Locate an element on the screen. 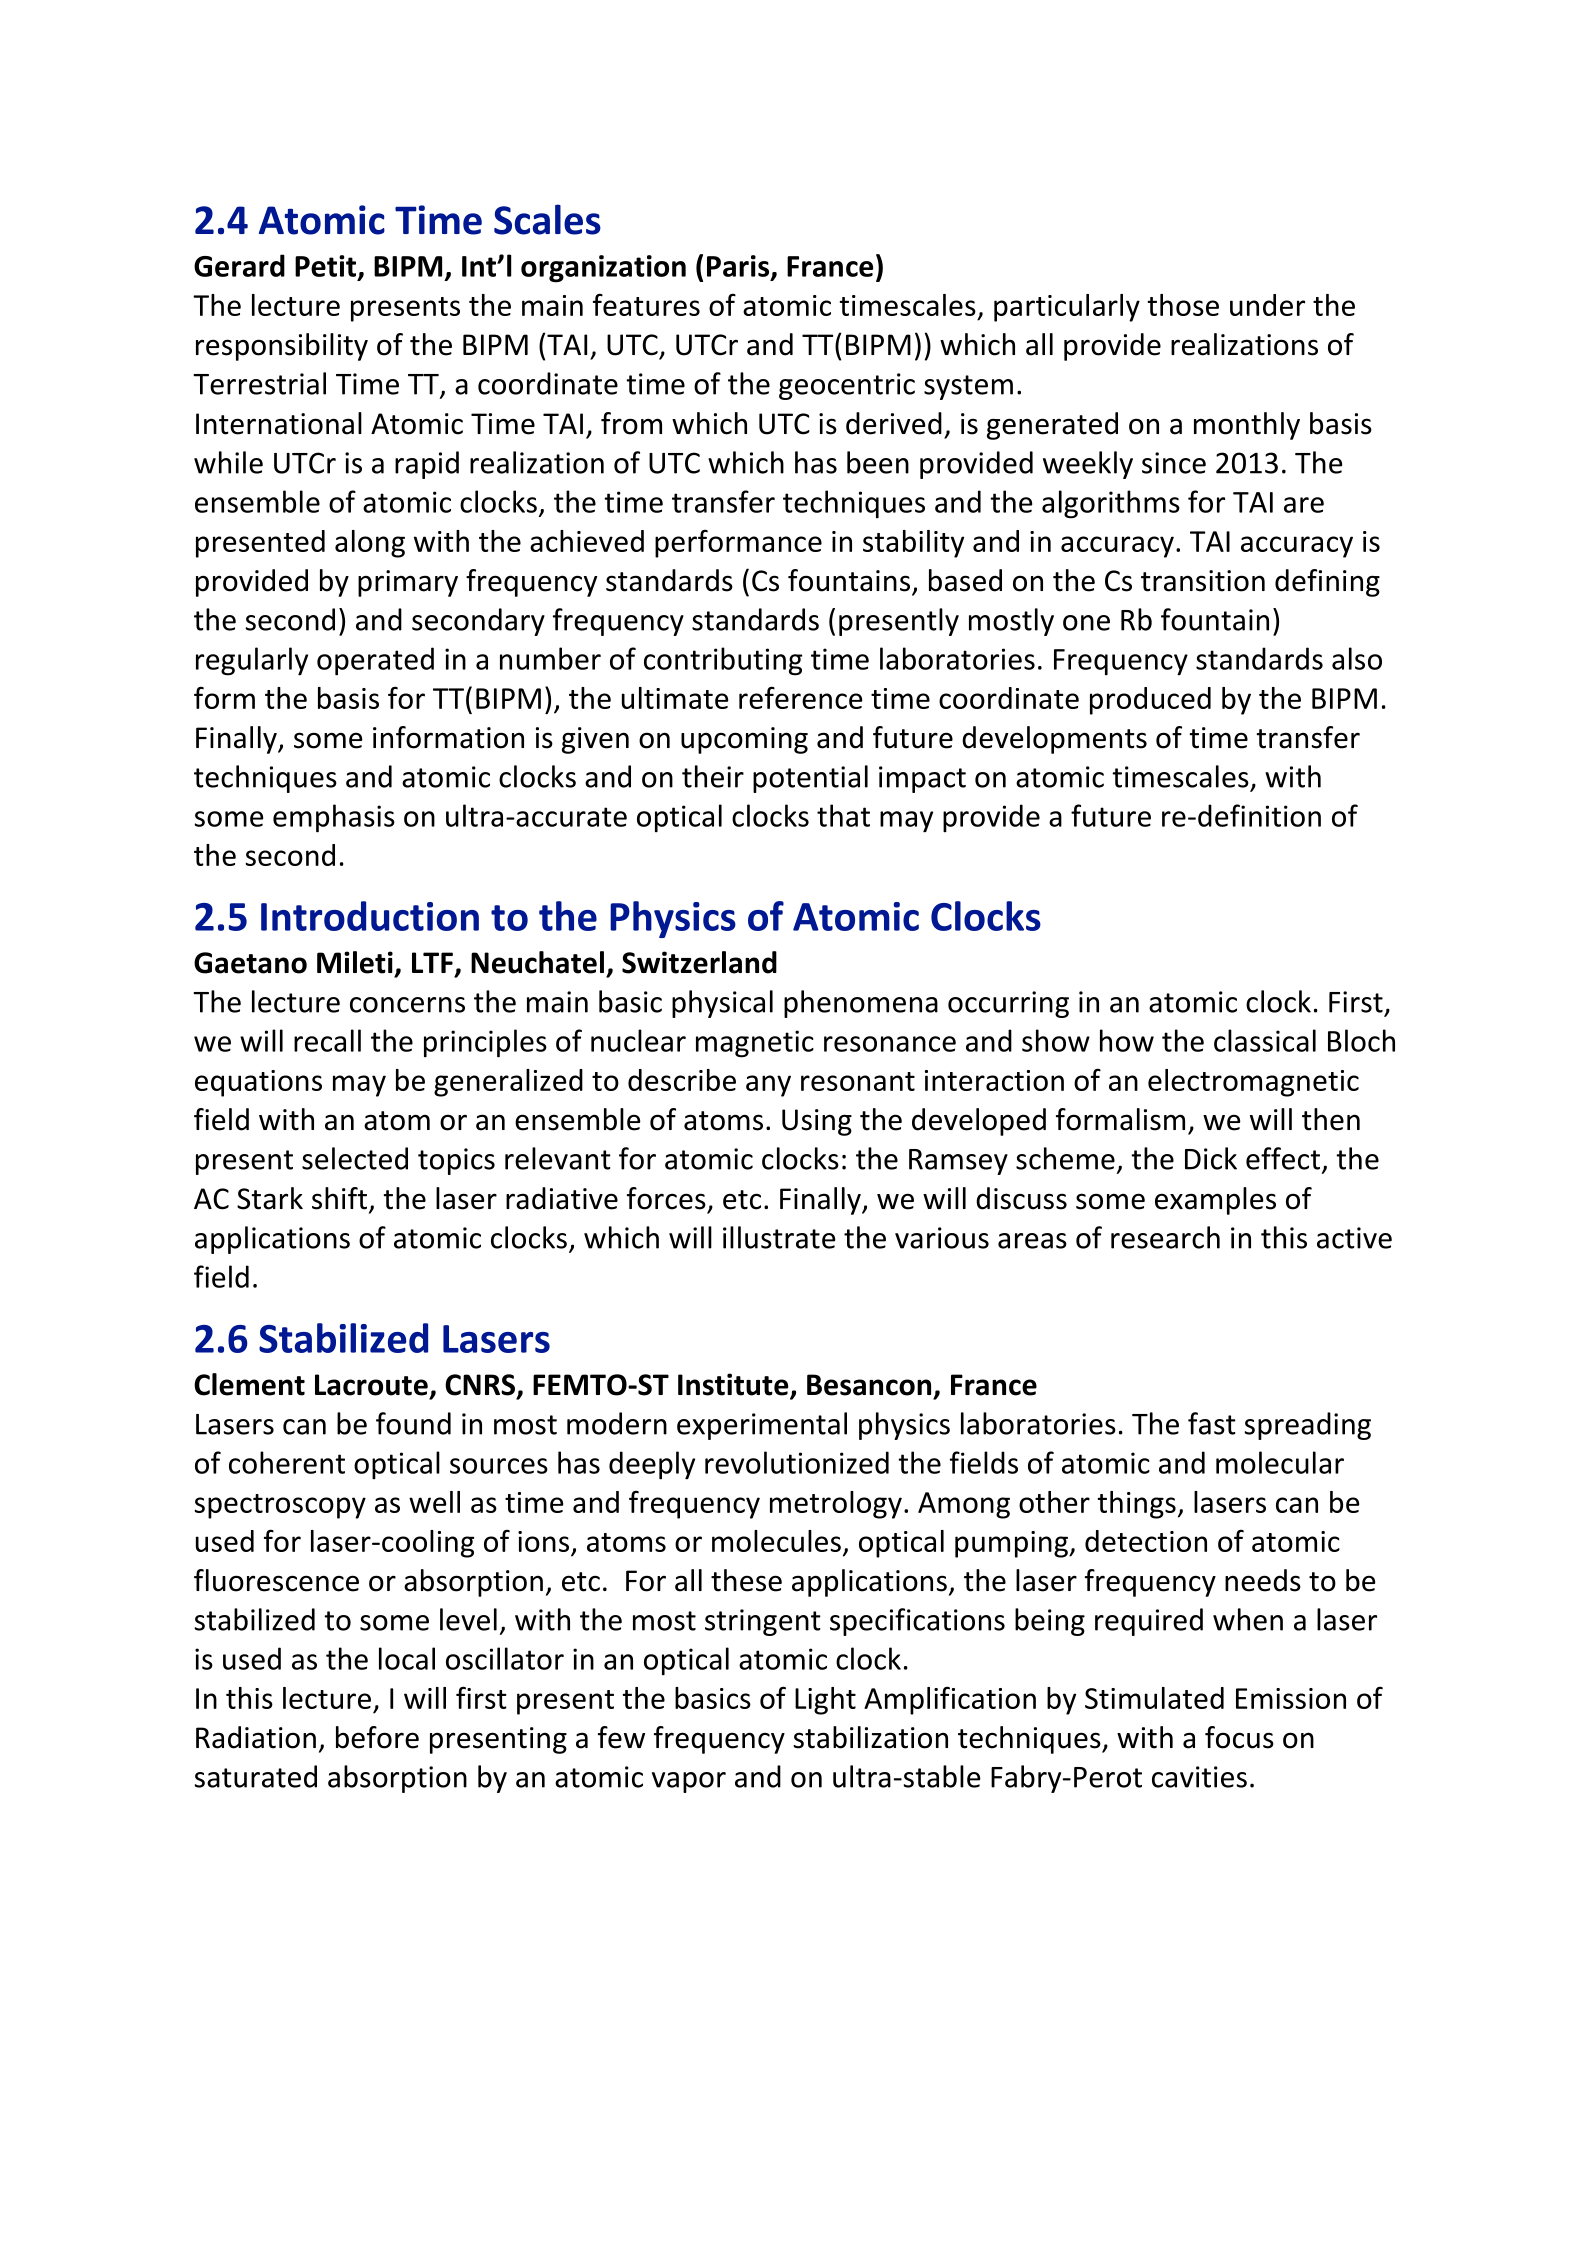 The width and height of the screenshot is (1595, 2256). under is located at coordinates (1267, 305).
